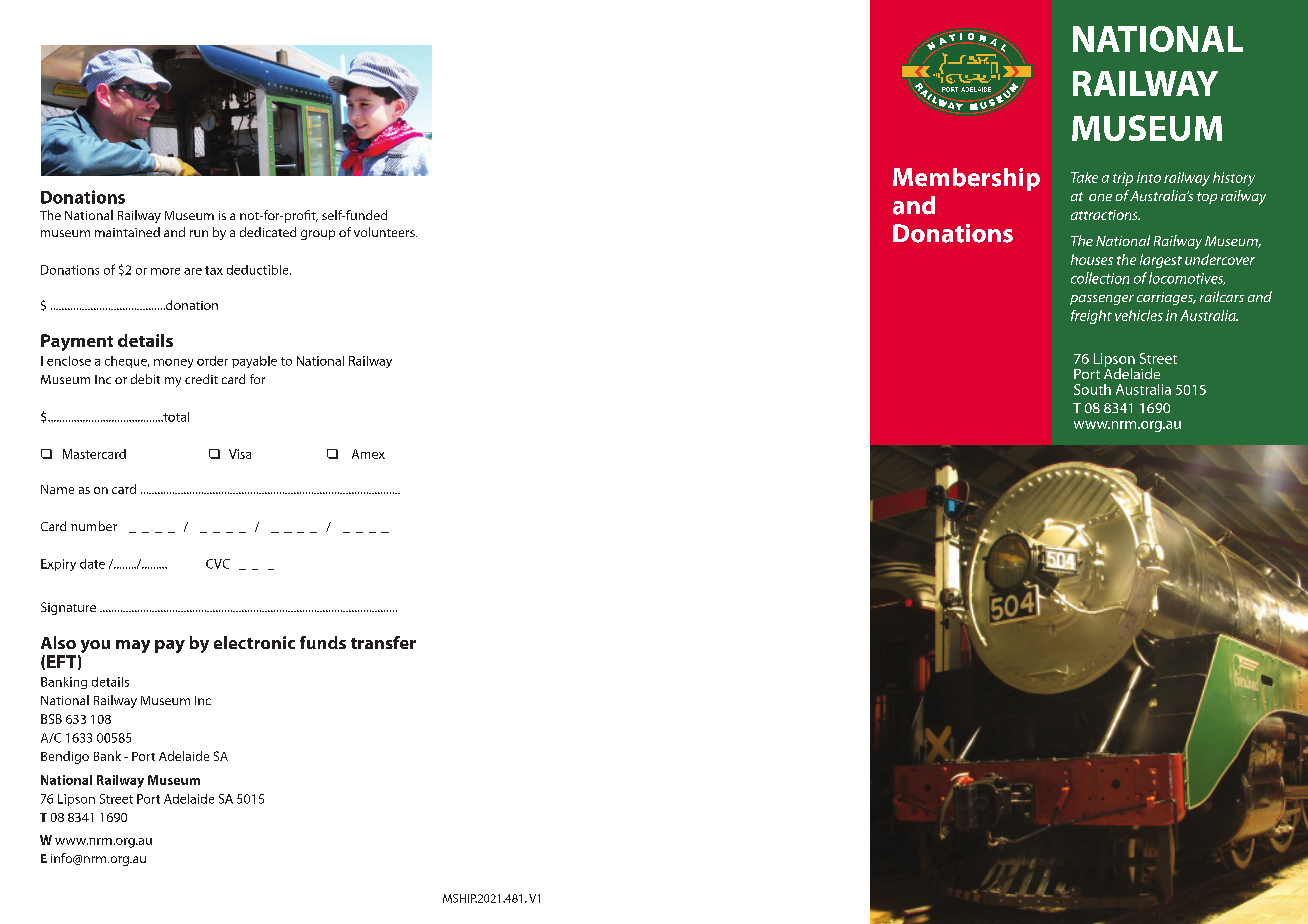 The height and width of the screenshot is (924, 1308). Describe the element at coordinates (1092, 389) in the screenshot. I see `South` at that location.
